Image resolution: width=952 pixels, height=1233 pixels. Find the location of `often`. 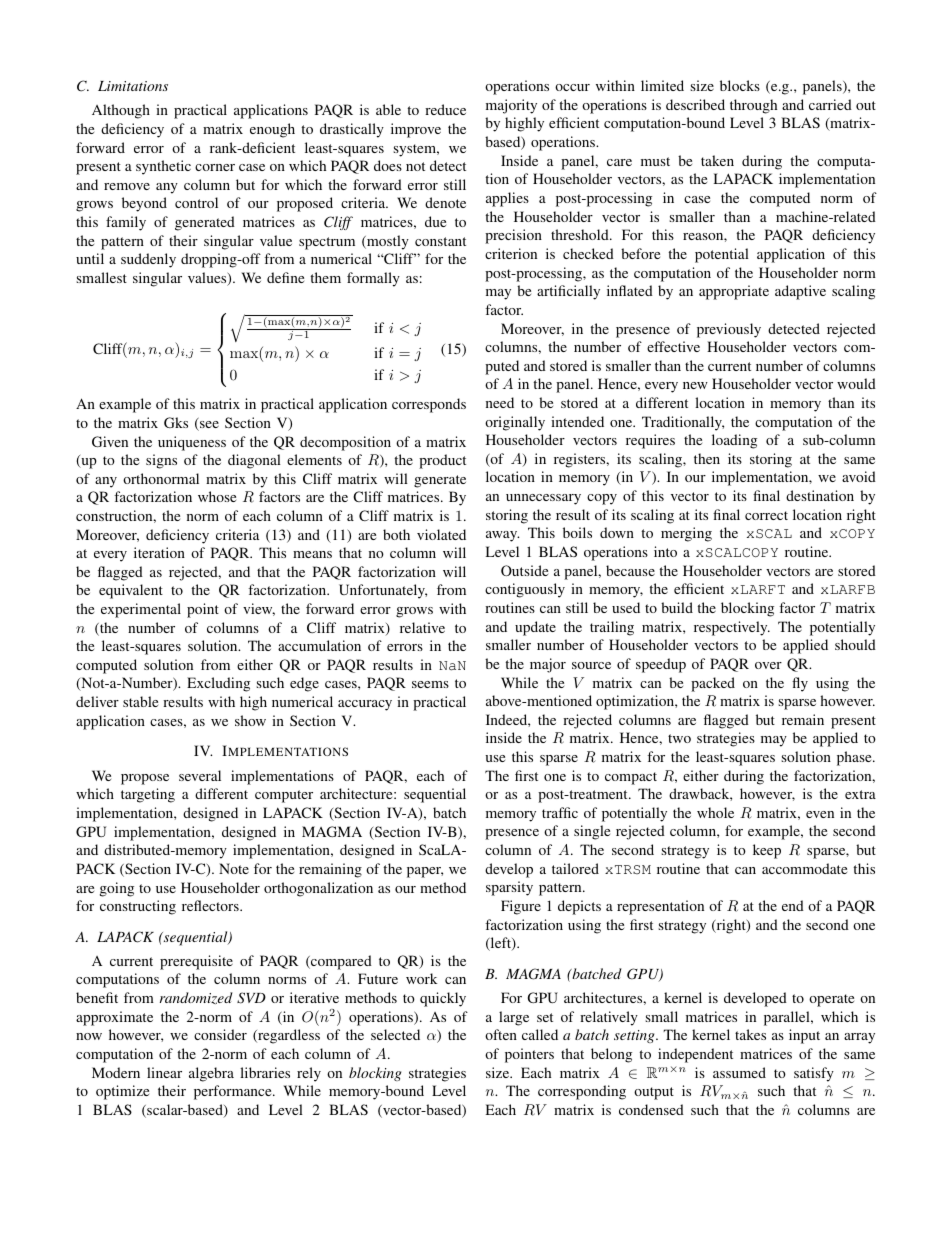

often is located at coordinates (501, 1034).
